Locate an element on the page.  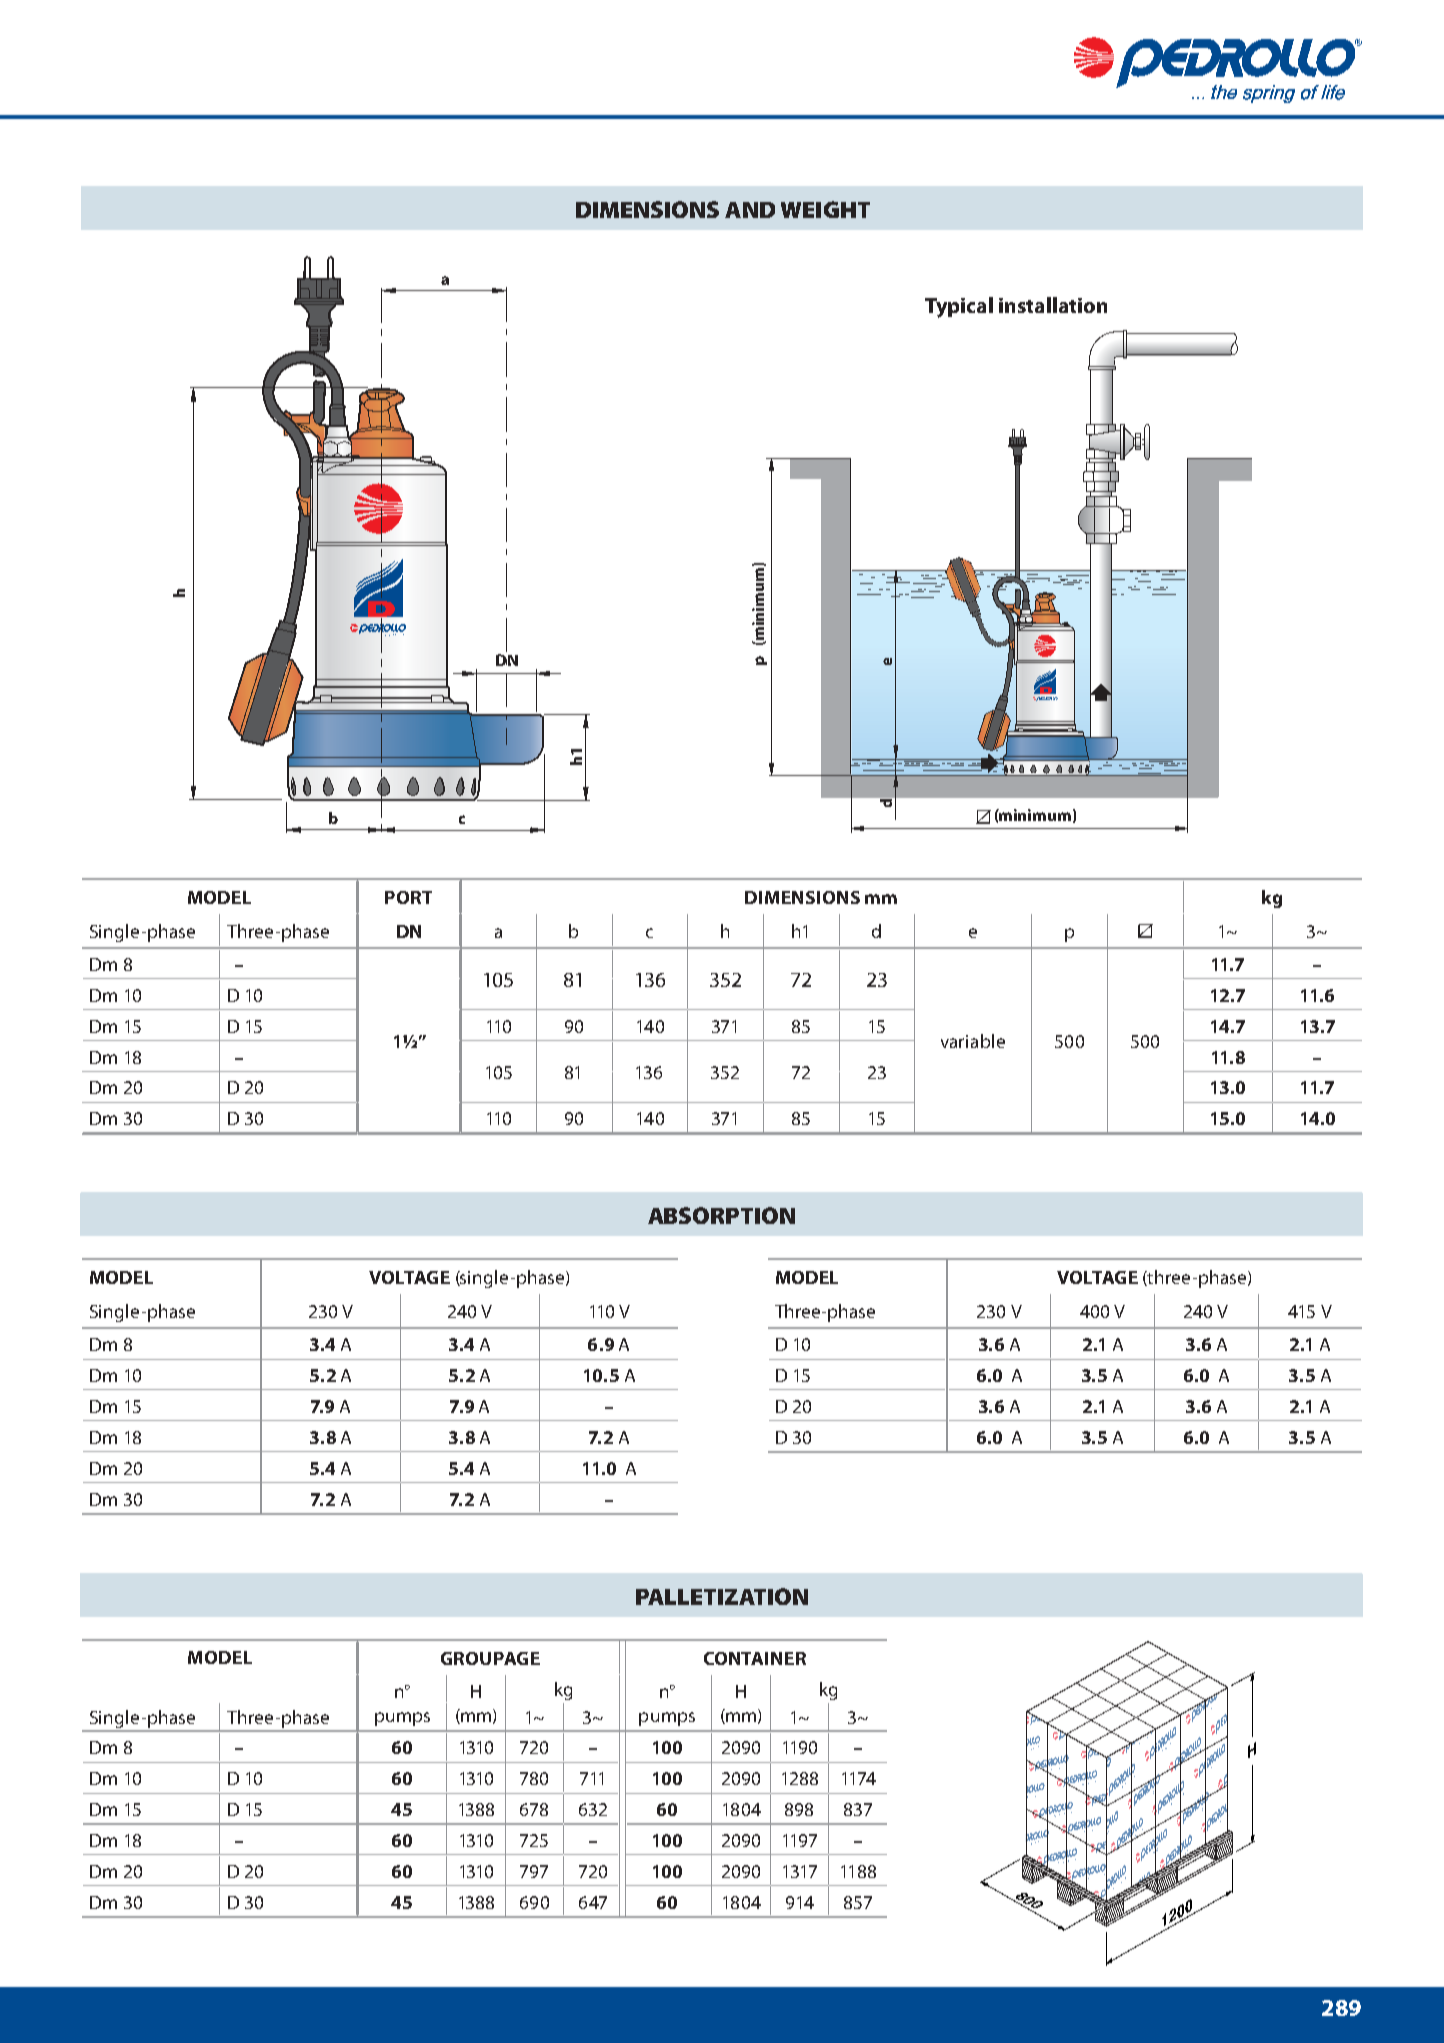
ABSORPTION is located at coordinates (721, 1215).
